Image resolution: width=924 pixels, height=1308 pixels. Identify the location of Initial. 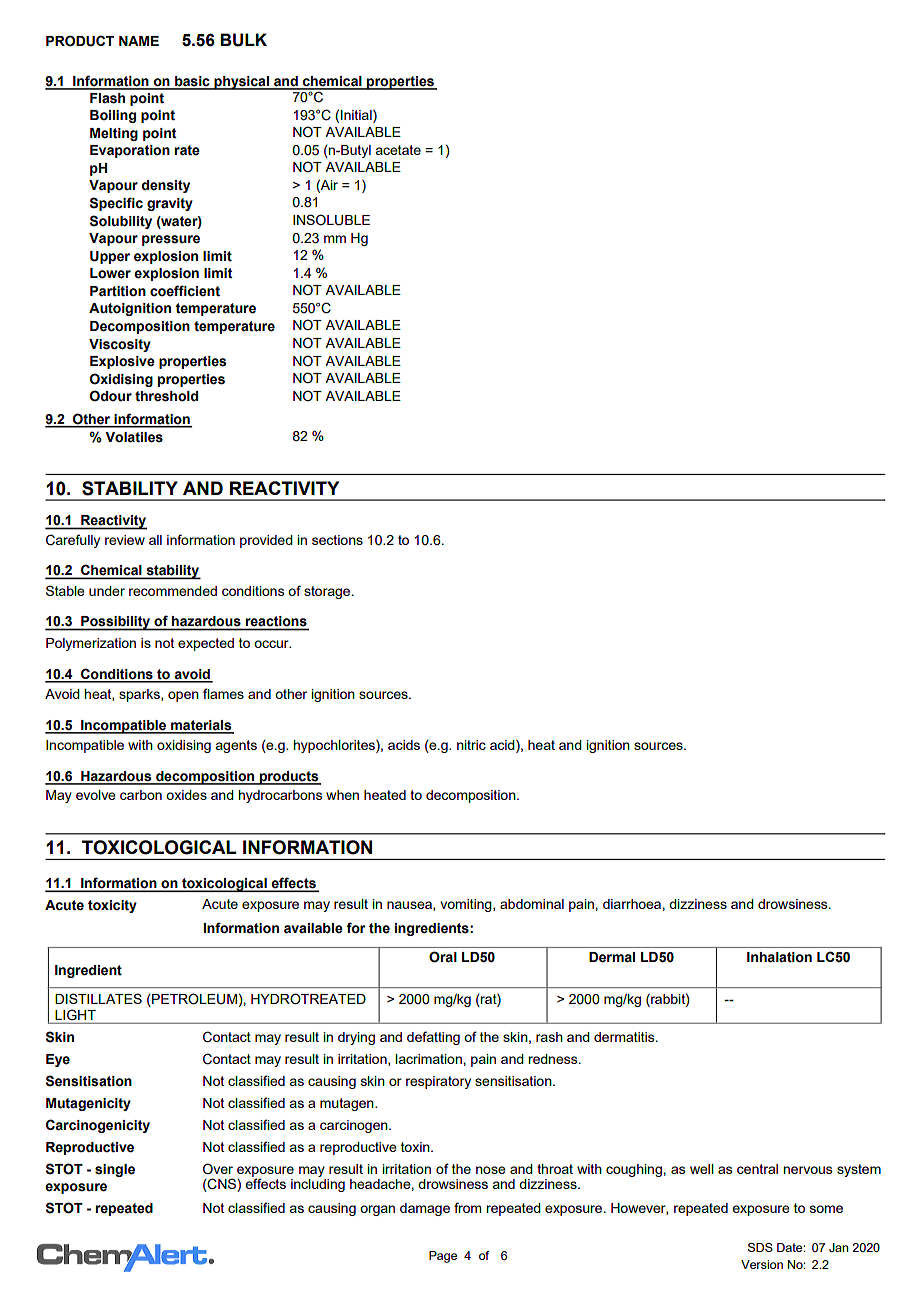
(357, 114).
